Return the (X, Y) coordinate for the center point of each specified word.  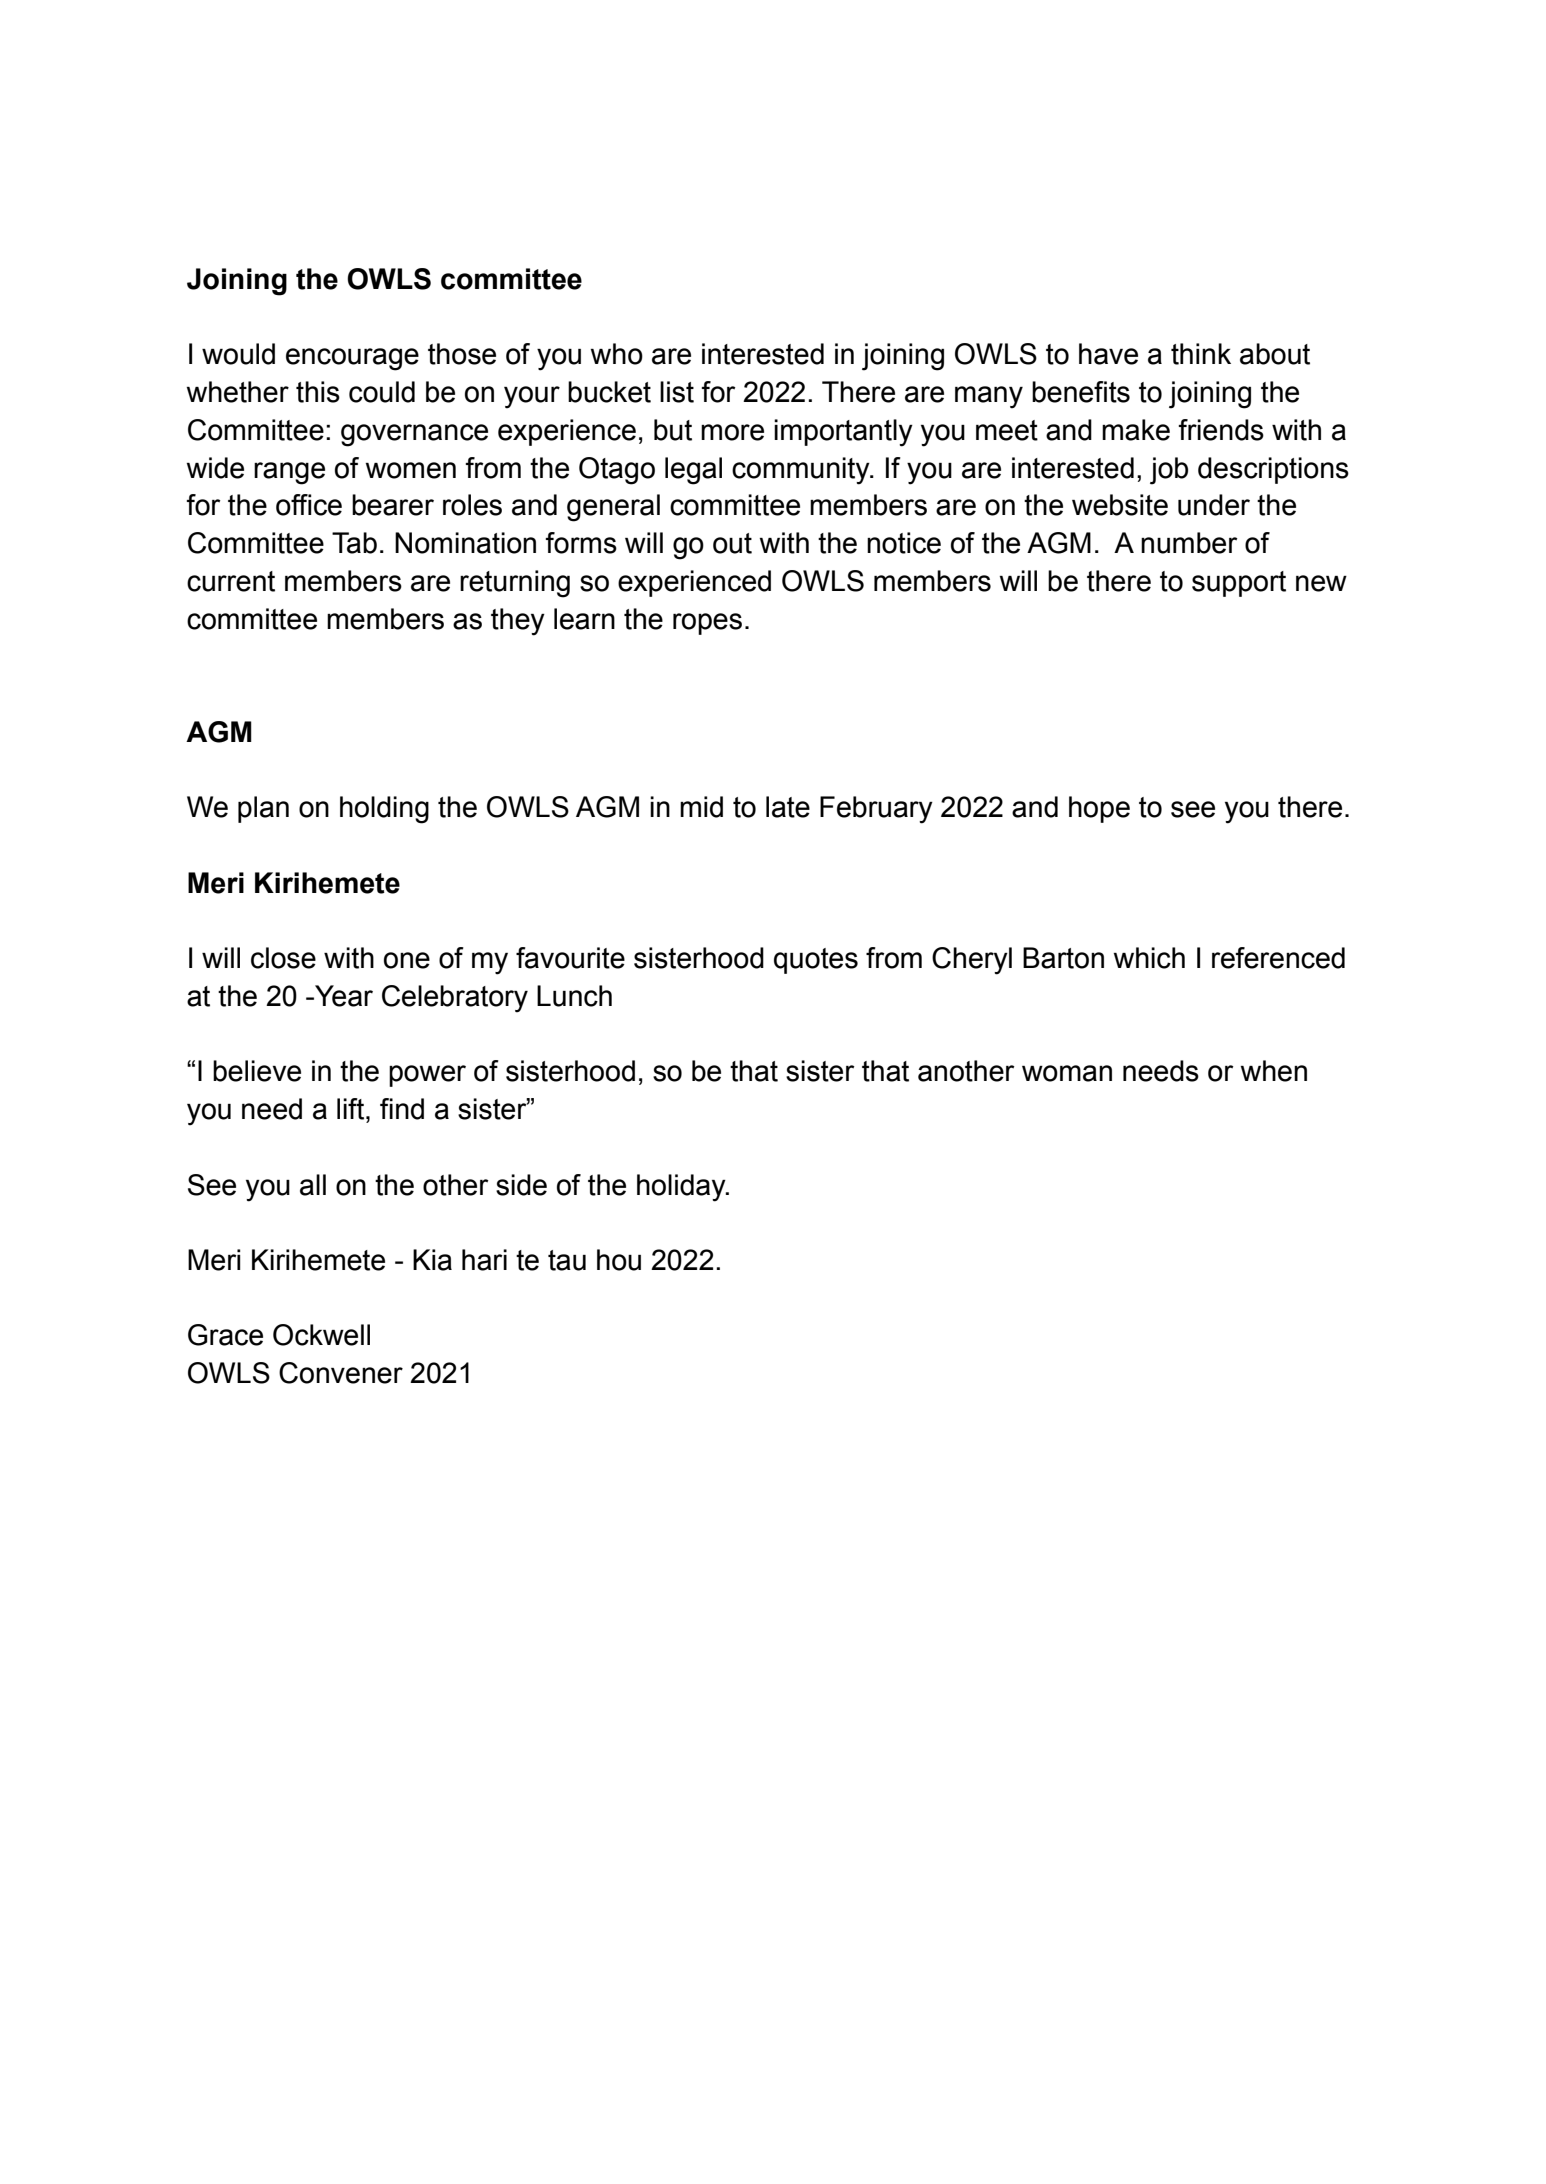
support (1239, 584)
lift (352, 1109)
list (677, 392)
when (1274, 1071)
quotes (816, 961)
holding (384, 810)
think (1201, 354)
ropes (707, 624)
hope (1099, 809)
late (788, 807)
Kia (432, 1260)
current (231, 581)
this (318, 392)
